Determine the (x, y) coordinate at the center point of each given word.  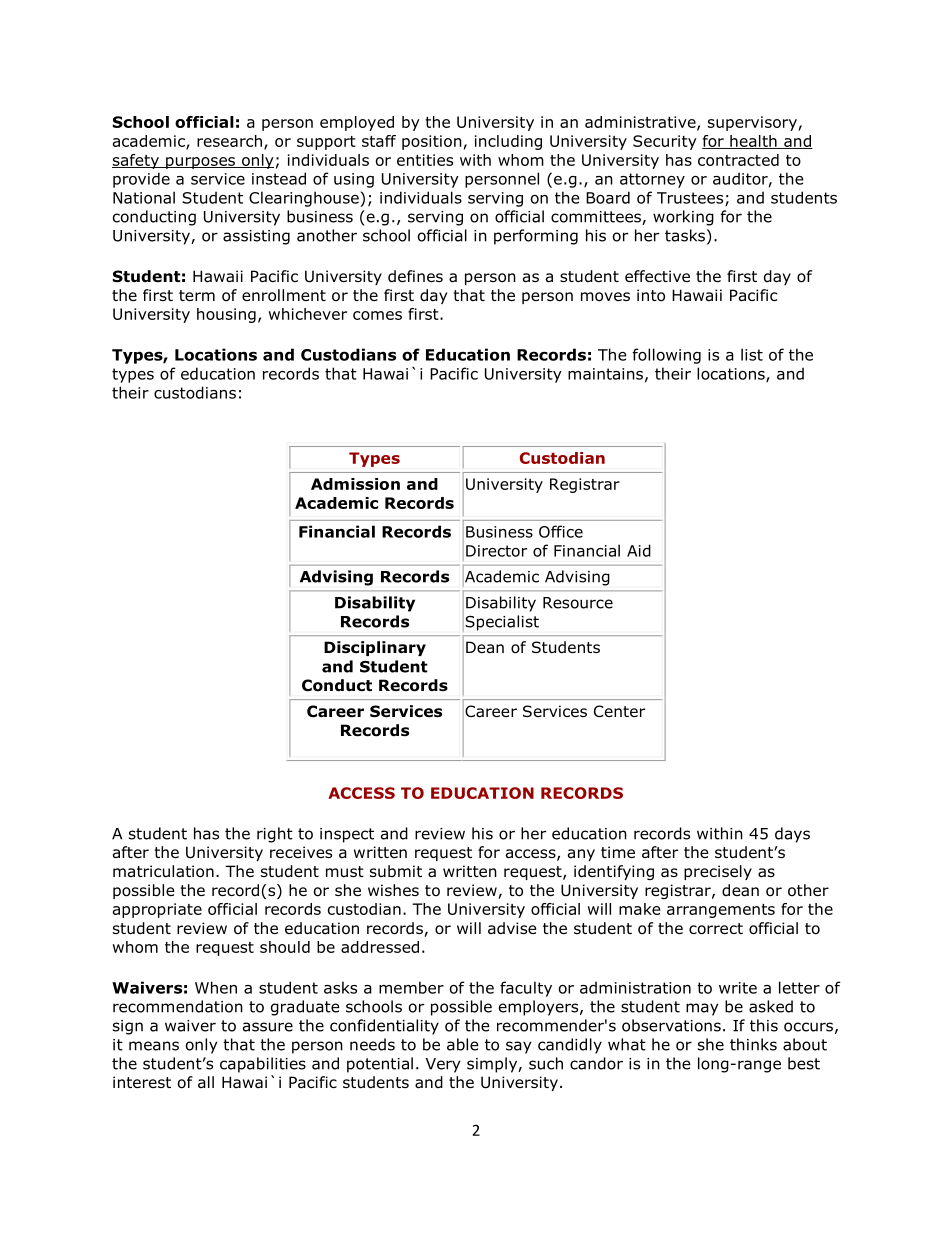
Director (496, 551)
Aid (639, 550)
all (206, 1082)
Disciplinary (375, 648)
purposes (200, 163)
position (432, 142)
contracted (738, 160)
